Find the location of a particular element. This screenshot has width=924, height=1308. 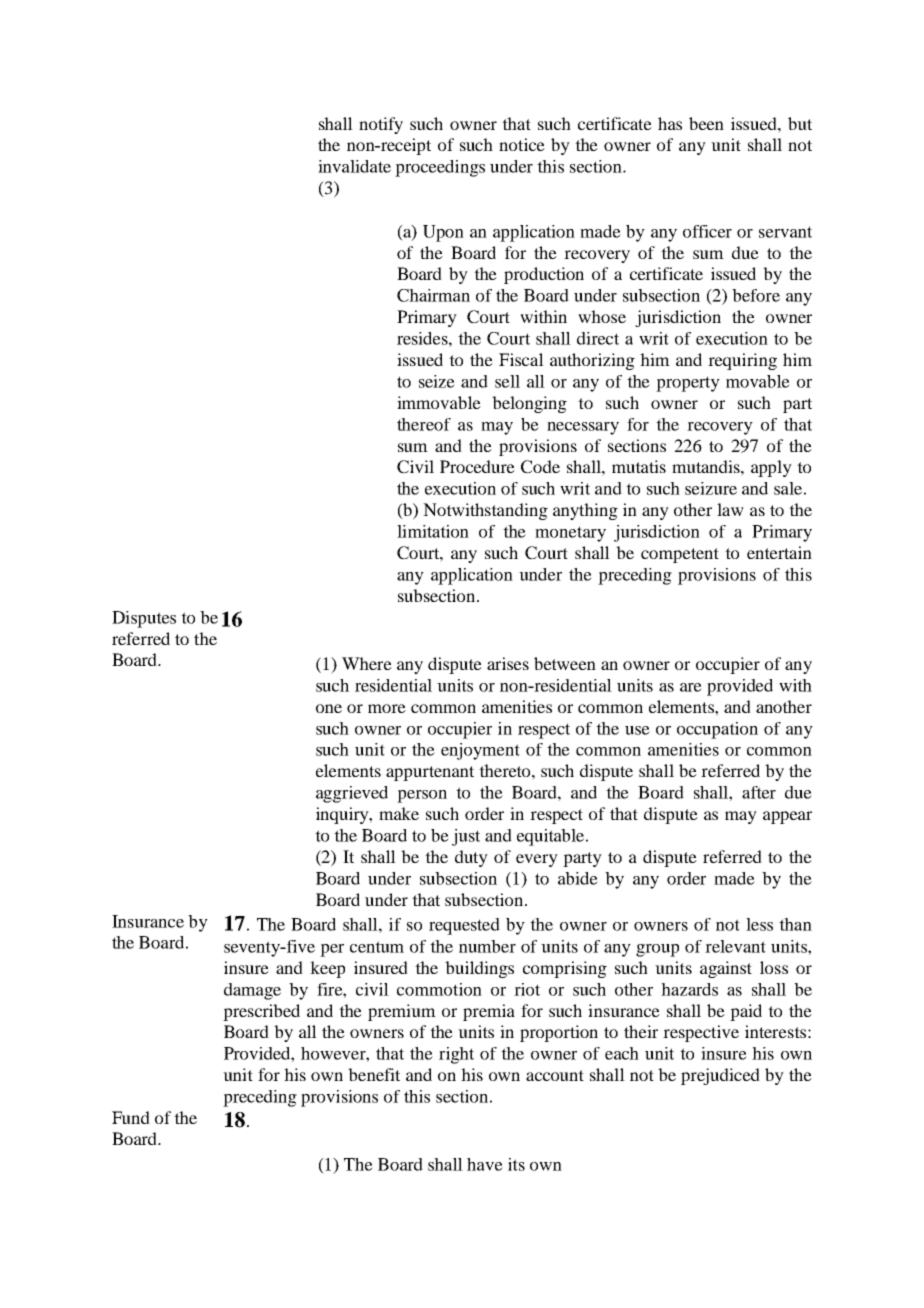

Procedure is located at coordinates (477, 466).
